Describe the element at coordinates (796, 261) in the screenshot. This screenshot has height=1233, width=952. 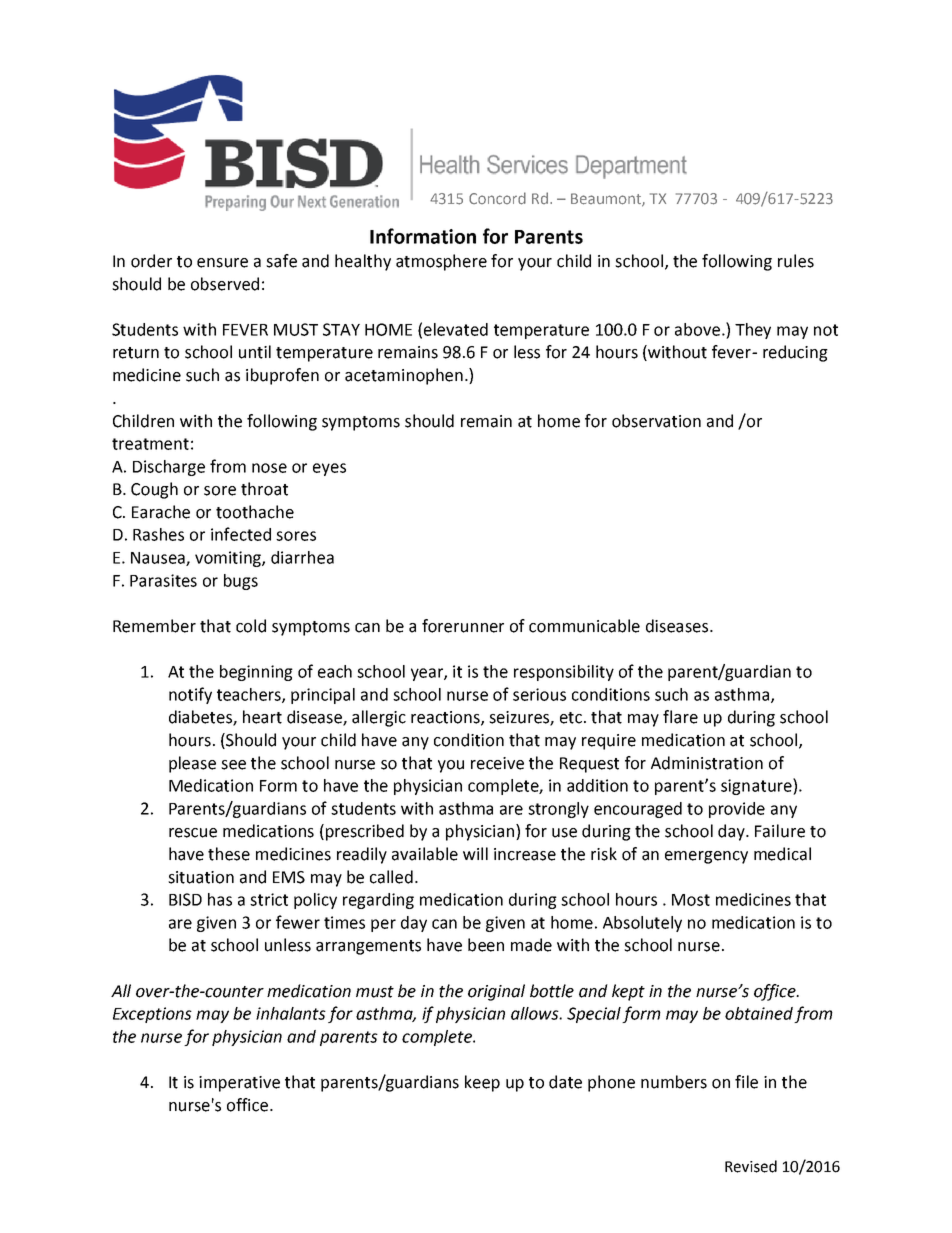
I see `rules` at that location.
